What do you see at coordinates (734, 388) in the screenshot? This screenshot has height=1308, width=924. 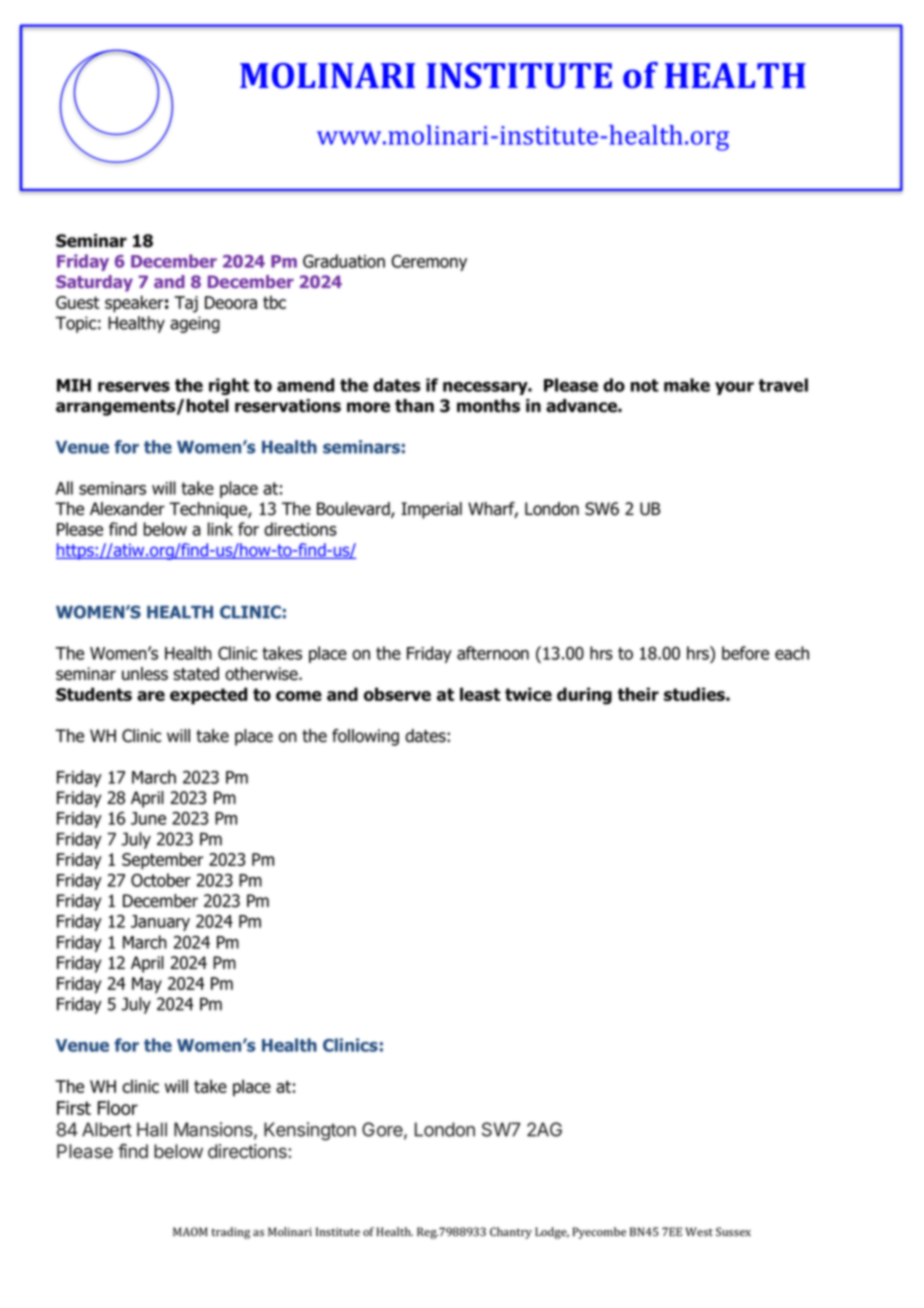 I see `your` at bounding box center [734, 388].
